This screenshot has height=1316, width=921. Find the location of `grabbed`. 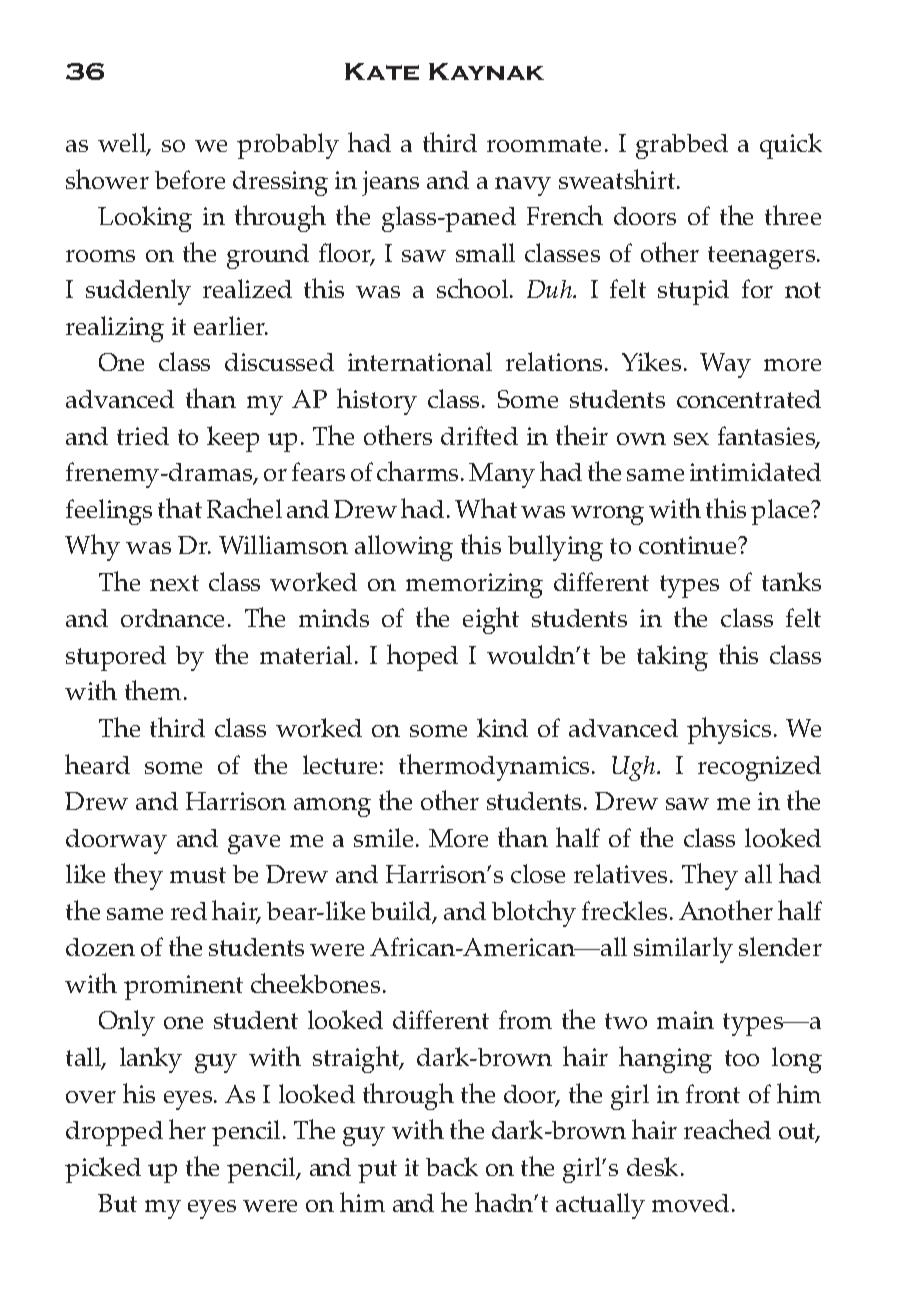

grabbed is located at coordinates (682, 146).
